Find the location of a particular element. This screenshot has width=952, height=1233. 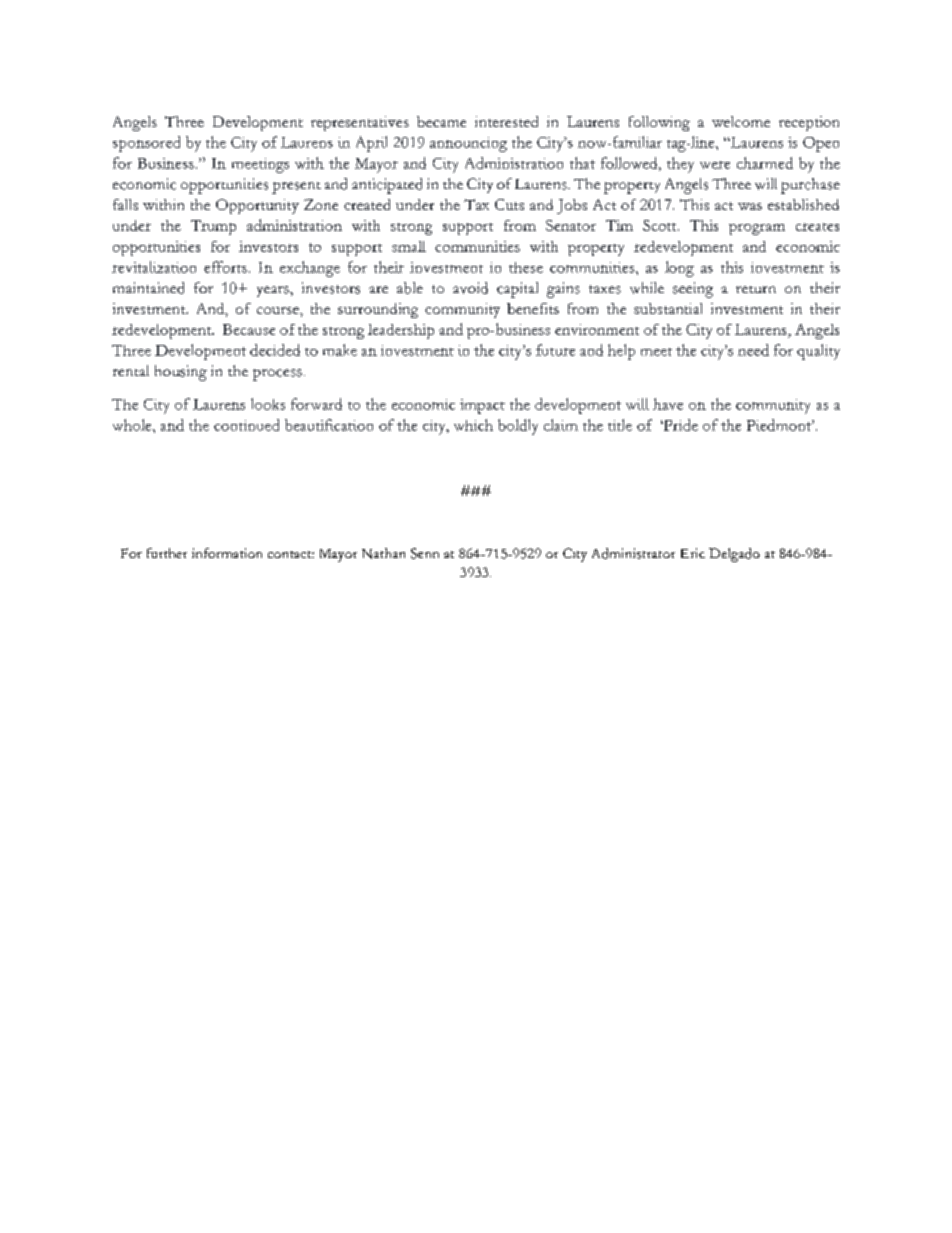

impact is located at coordinates (482, 406).
